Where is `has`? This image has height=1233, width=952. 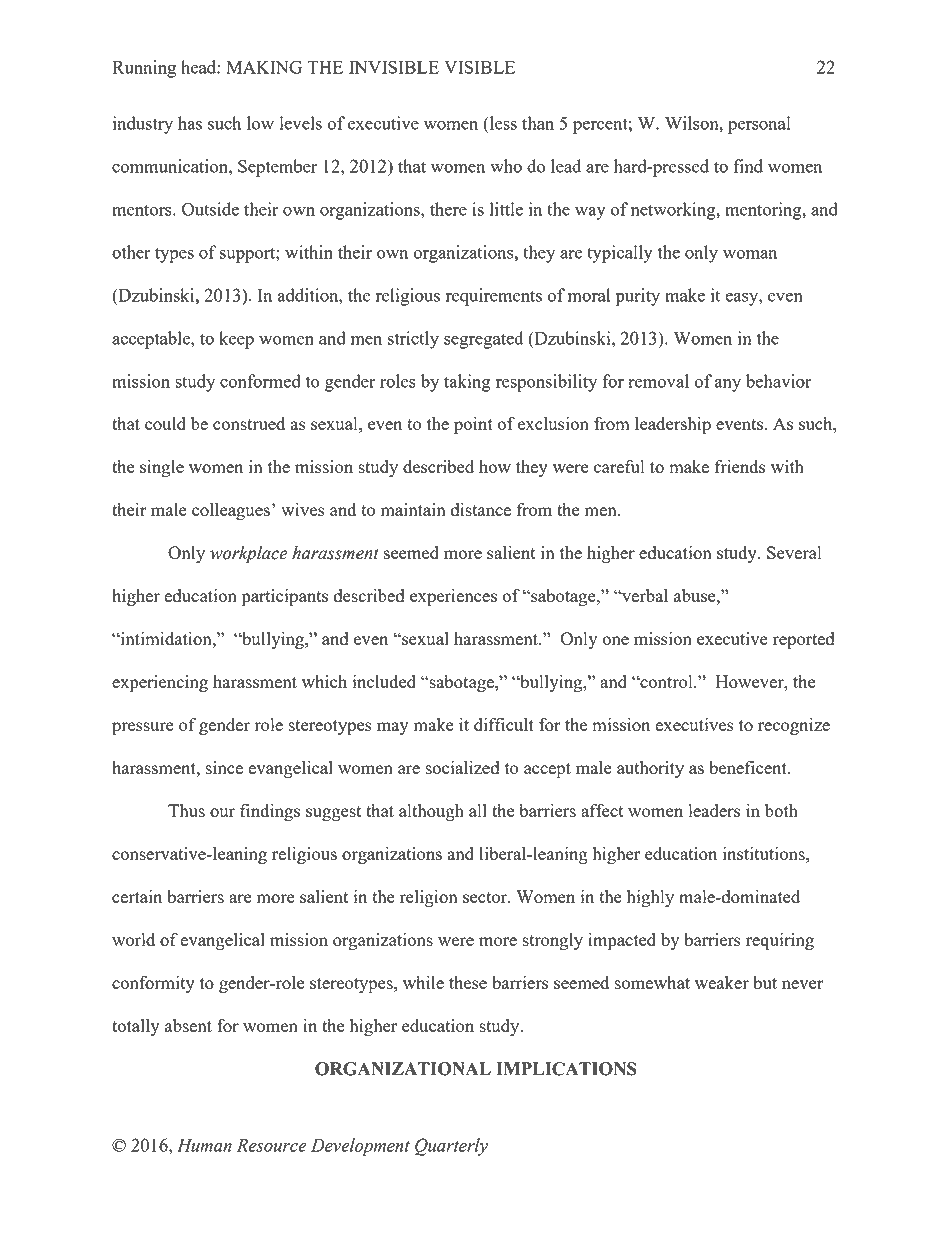
has is located at coordinates (190, 123).
